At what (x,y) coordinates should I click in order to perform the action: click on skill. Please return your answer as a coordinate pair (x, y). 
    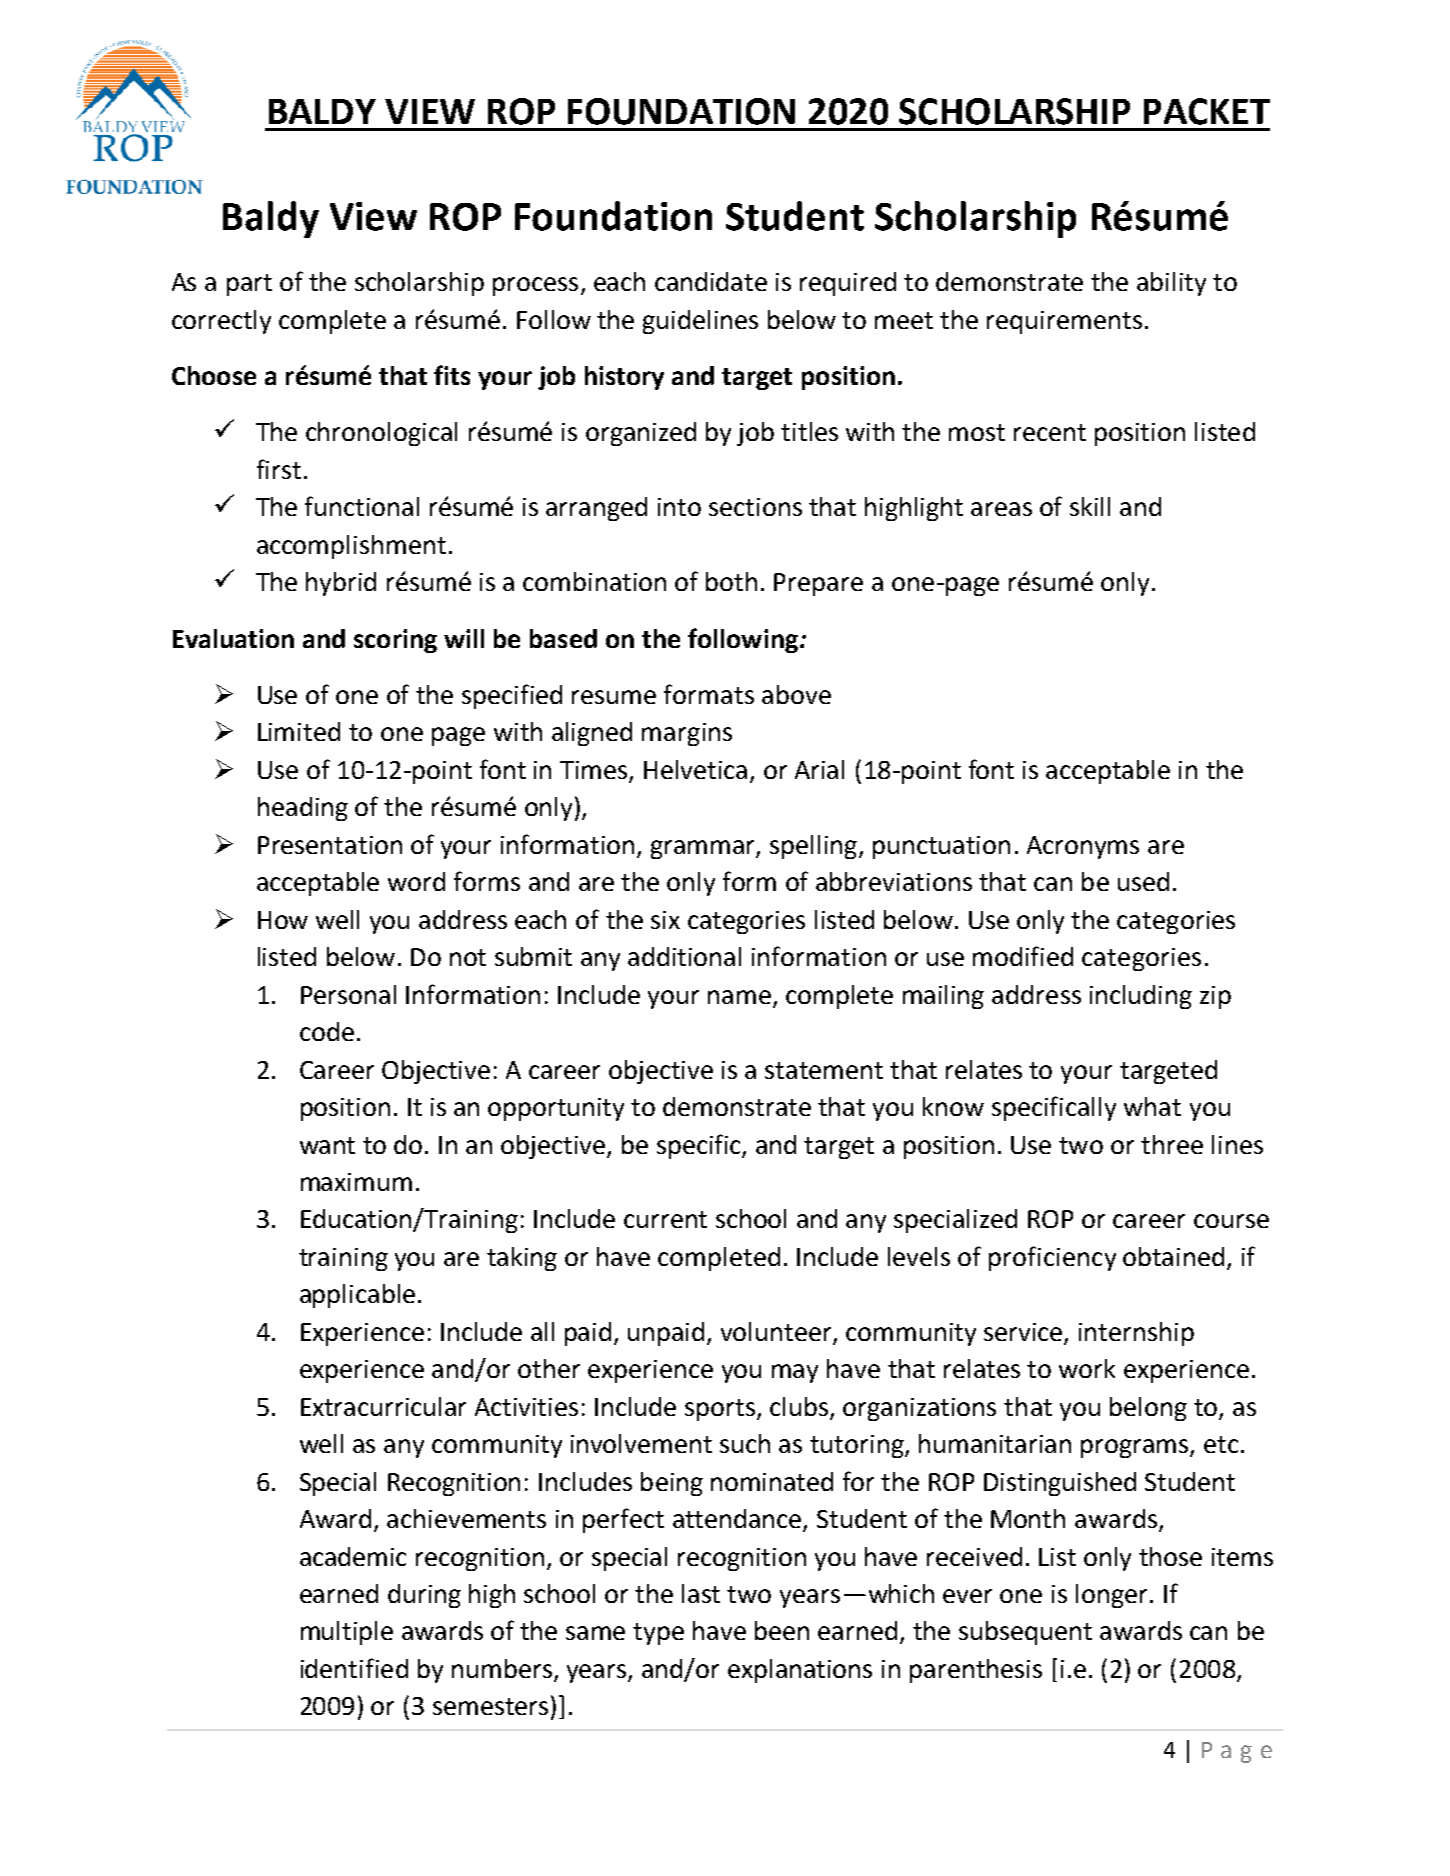
    Looking at the image, I should click on (1090, 506).
